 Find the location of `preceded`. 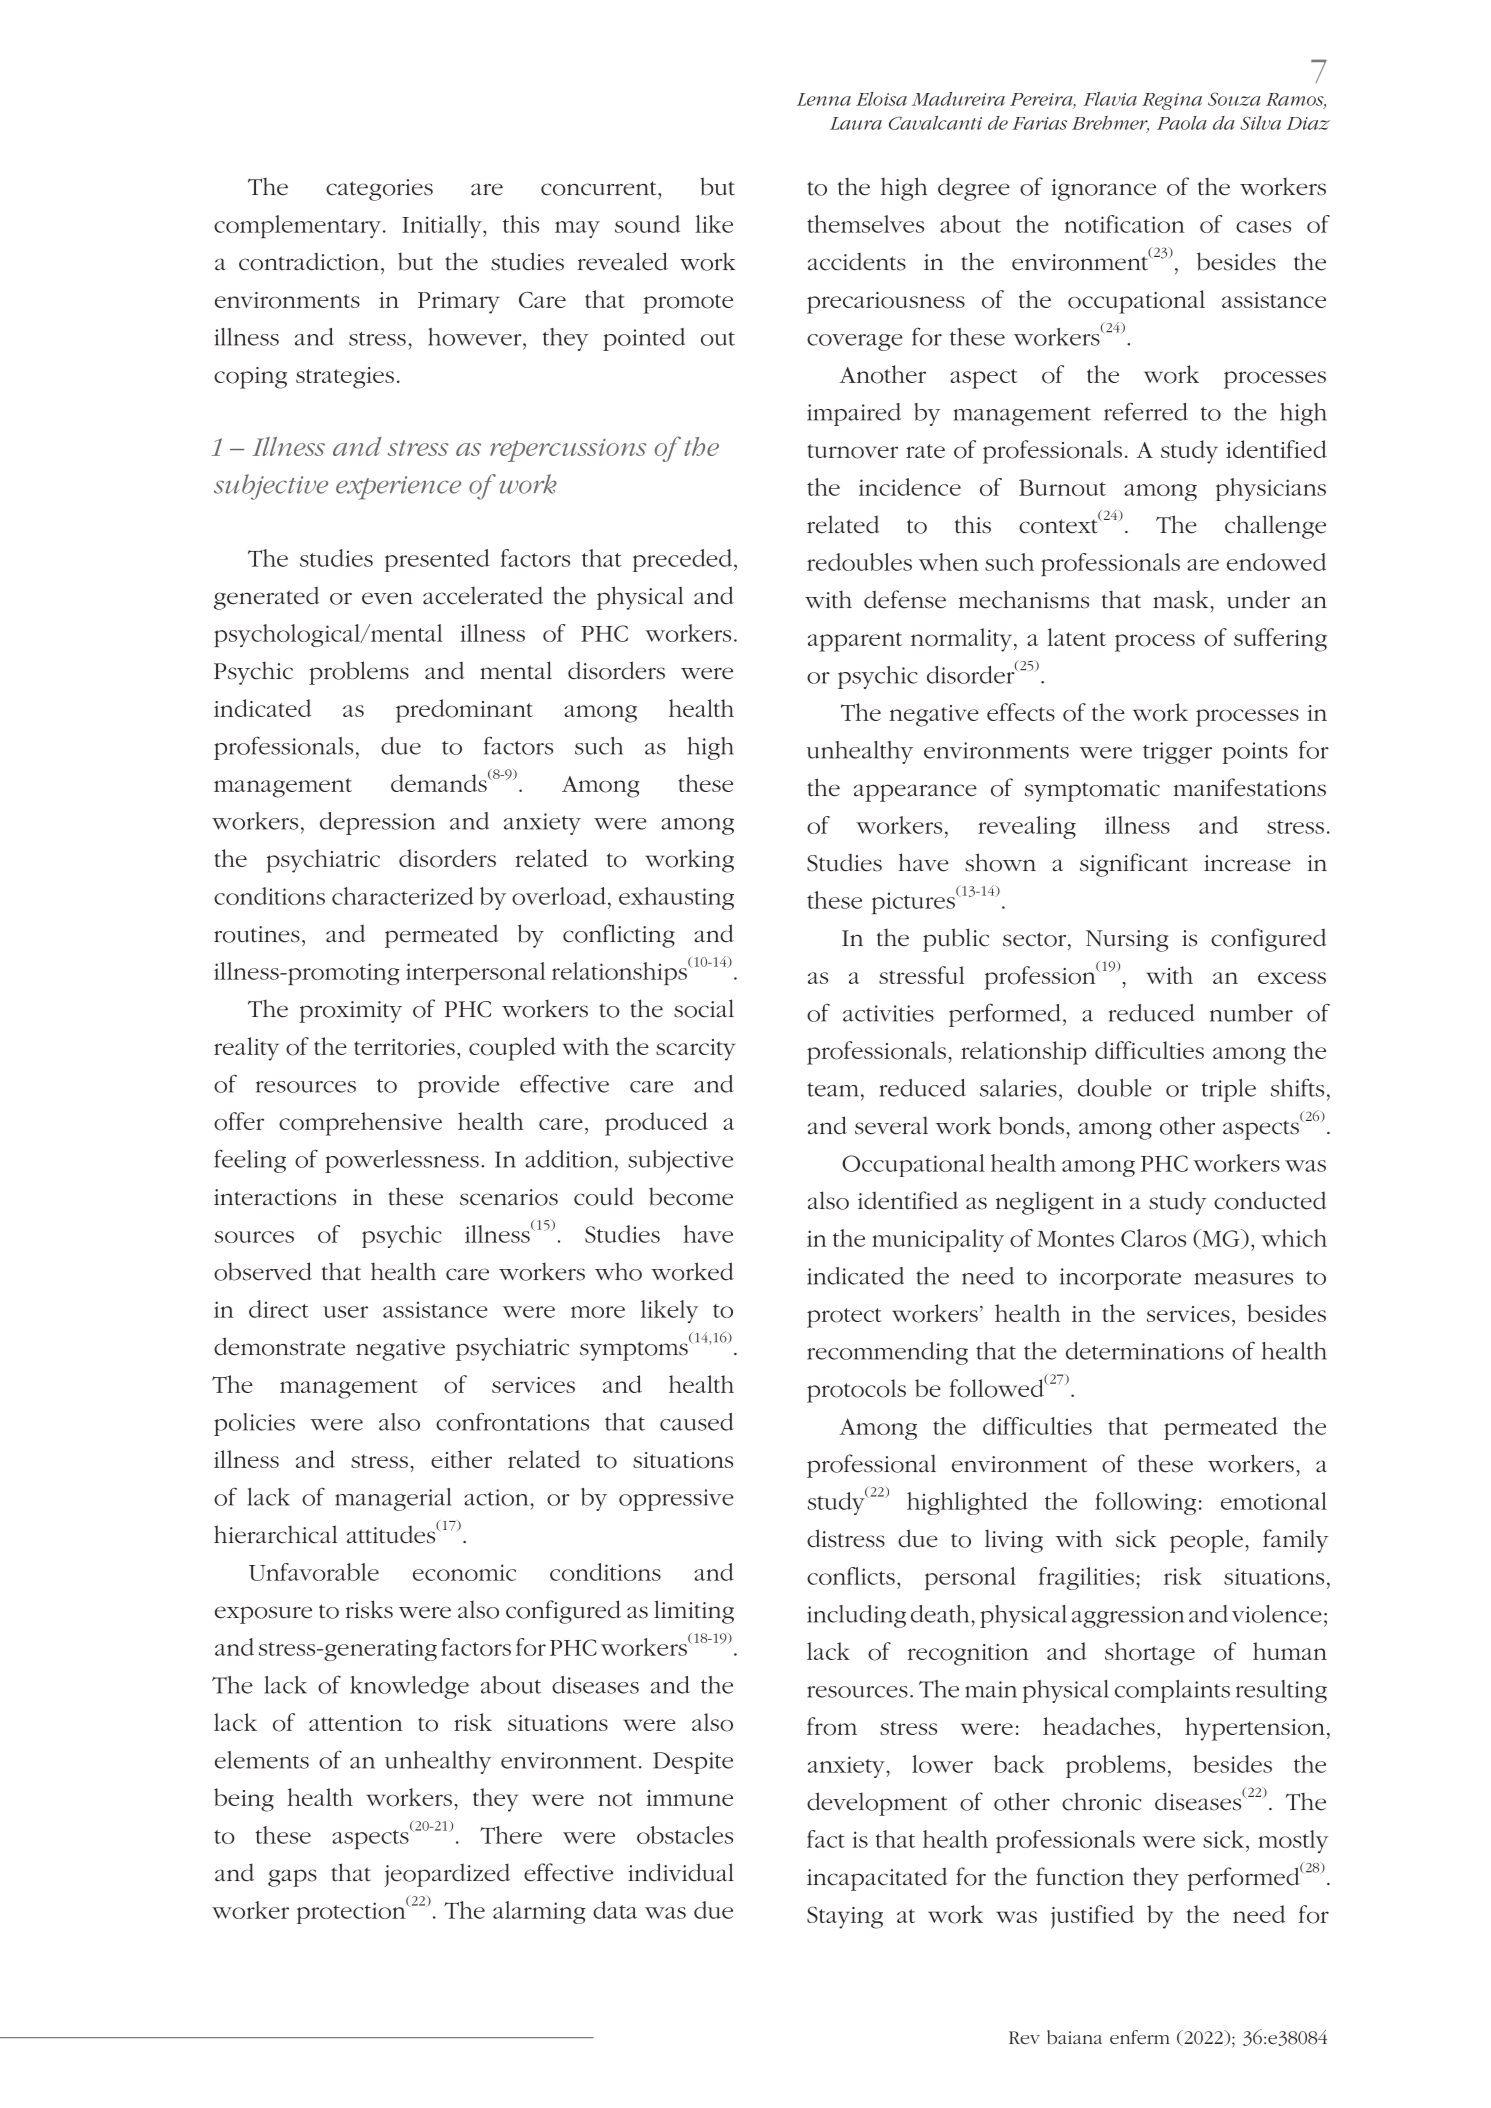

preceded is located at coordinates (682, 560).
